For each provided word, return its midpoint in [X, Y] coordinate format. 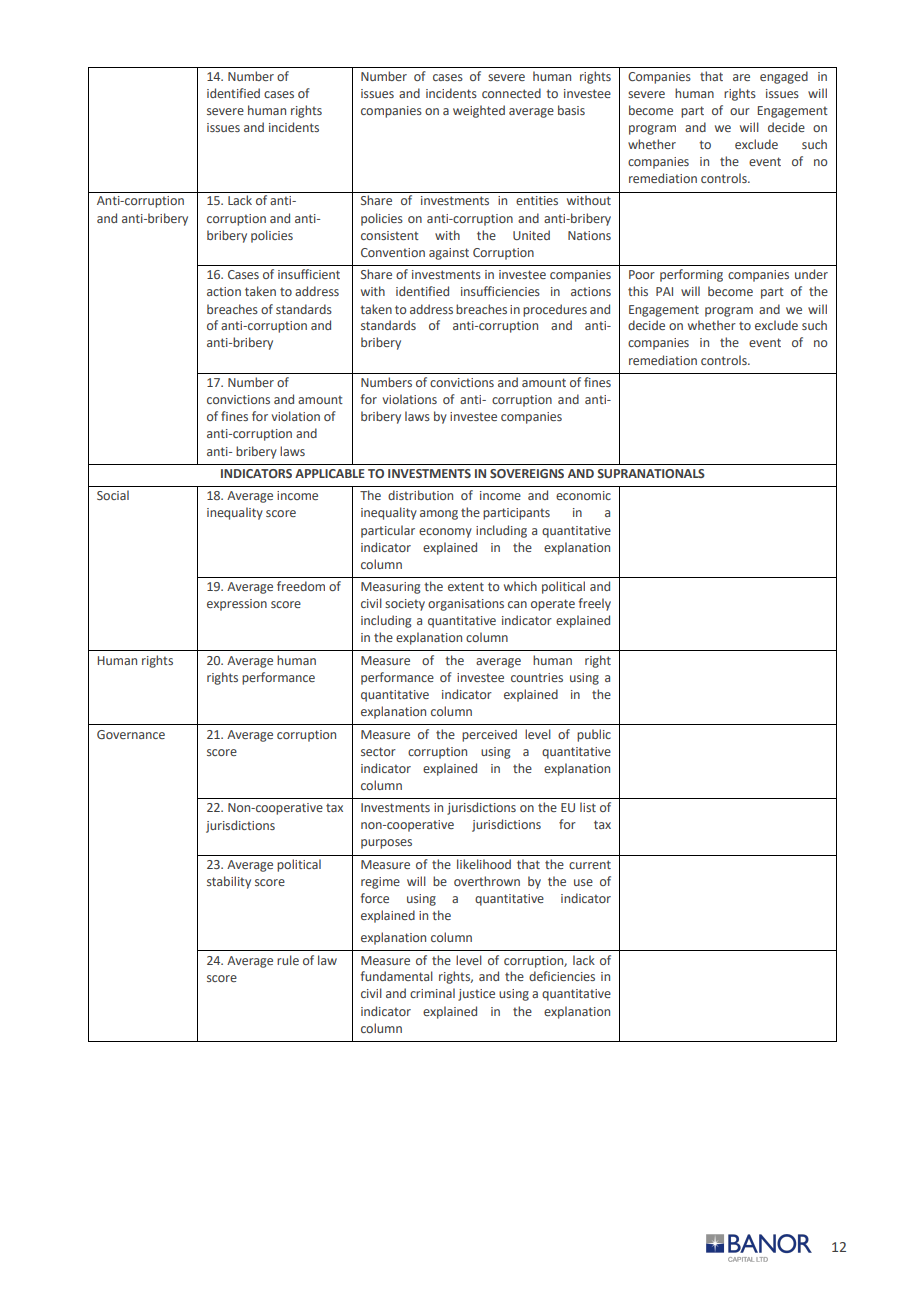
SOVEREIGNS [527, 473]
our [740, 111]
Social [113, 495]
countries [537, 677]
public [594, 735]
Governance [131, 734]
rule [288, 960]
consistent [390, 235]
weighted [479, 111]
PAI [664, 291]
